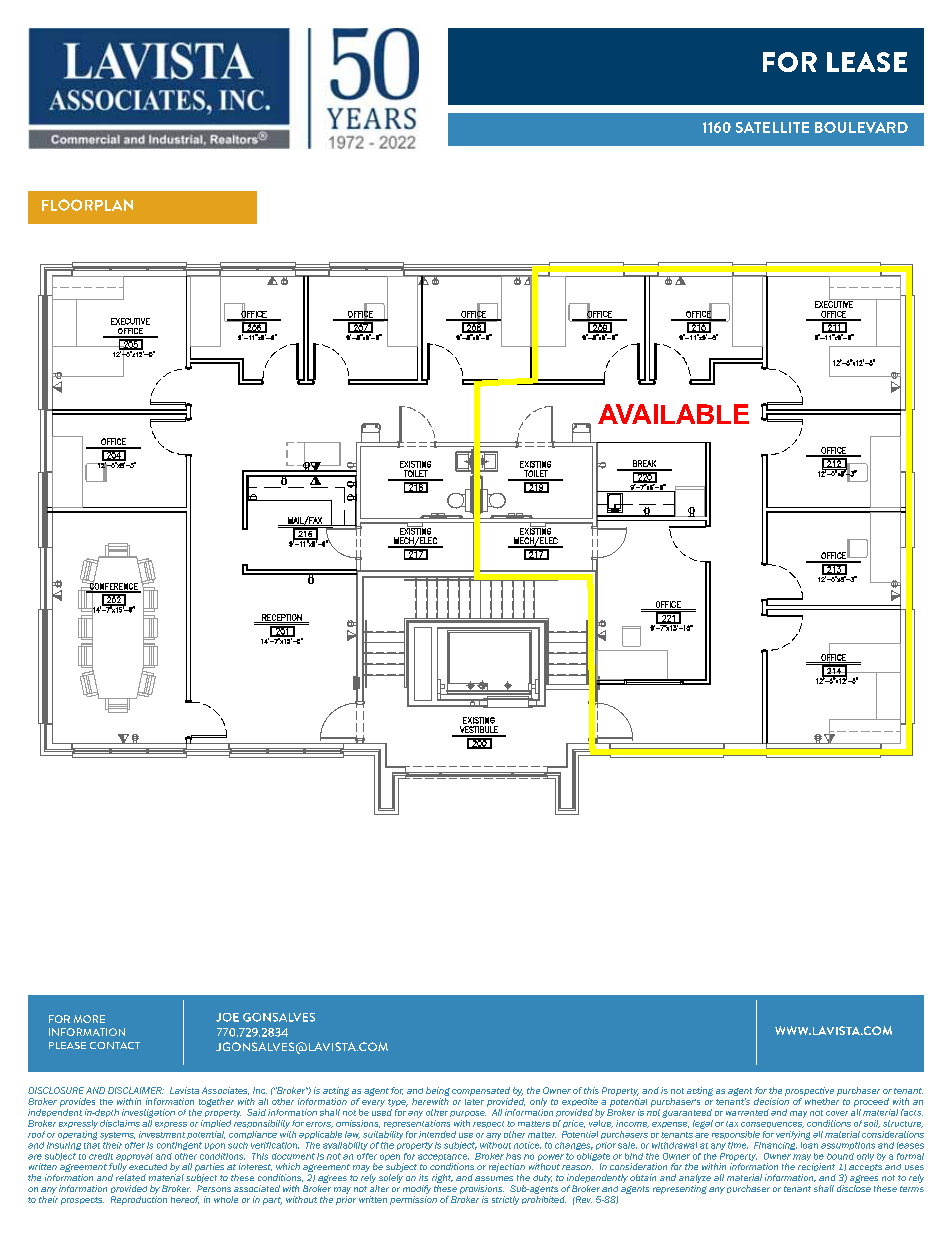 The image size is (952, 1233). Describe the element at coordinates (115, 1045) in the image. I see `CONTACT` at that location.
